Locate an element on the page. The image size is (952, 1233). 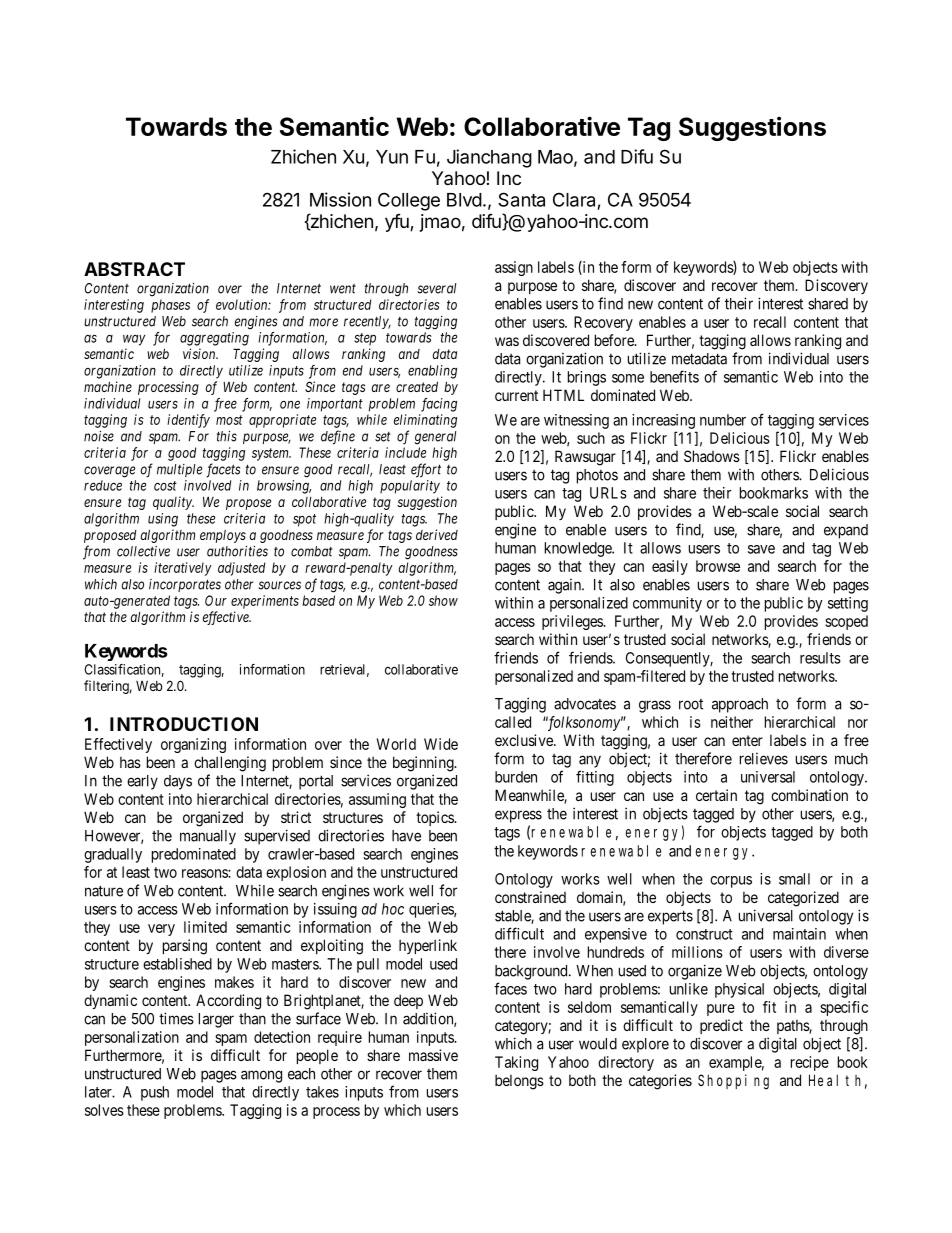
Clara is located at coordinates (574, 199).
